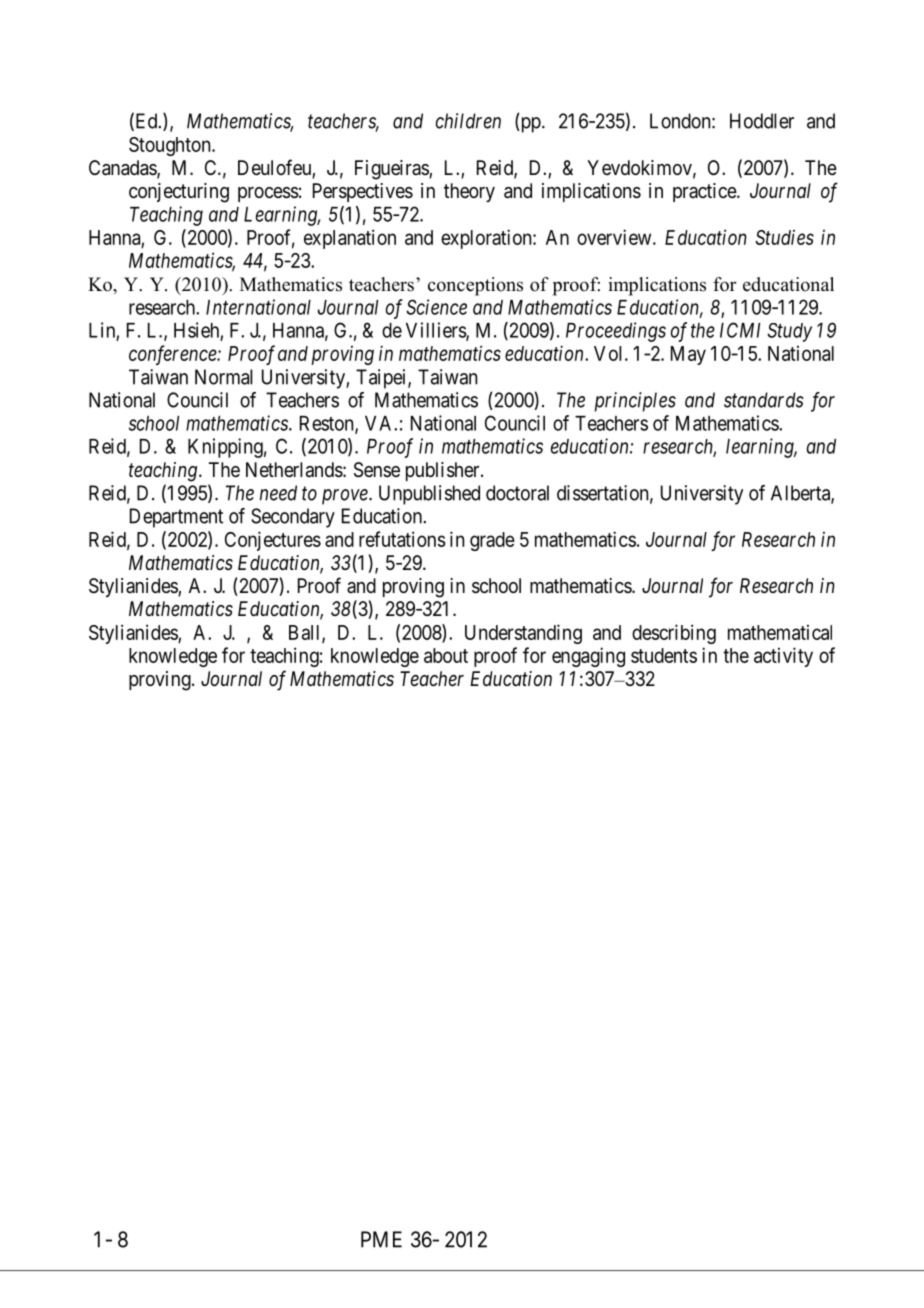 The height and width of the screenshot is (1308, 924). What do you see at coordinates (664, 655) in the screenshot?
I see `students` at bounding box center [664, 655].
